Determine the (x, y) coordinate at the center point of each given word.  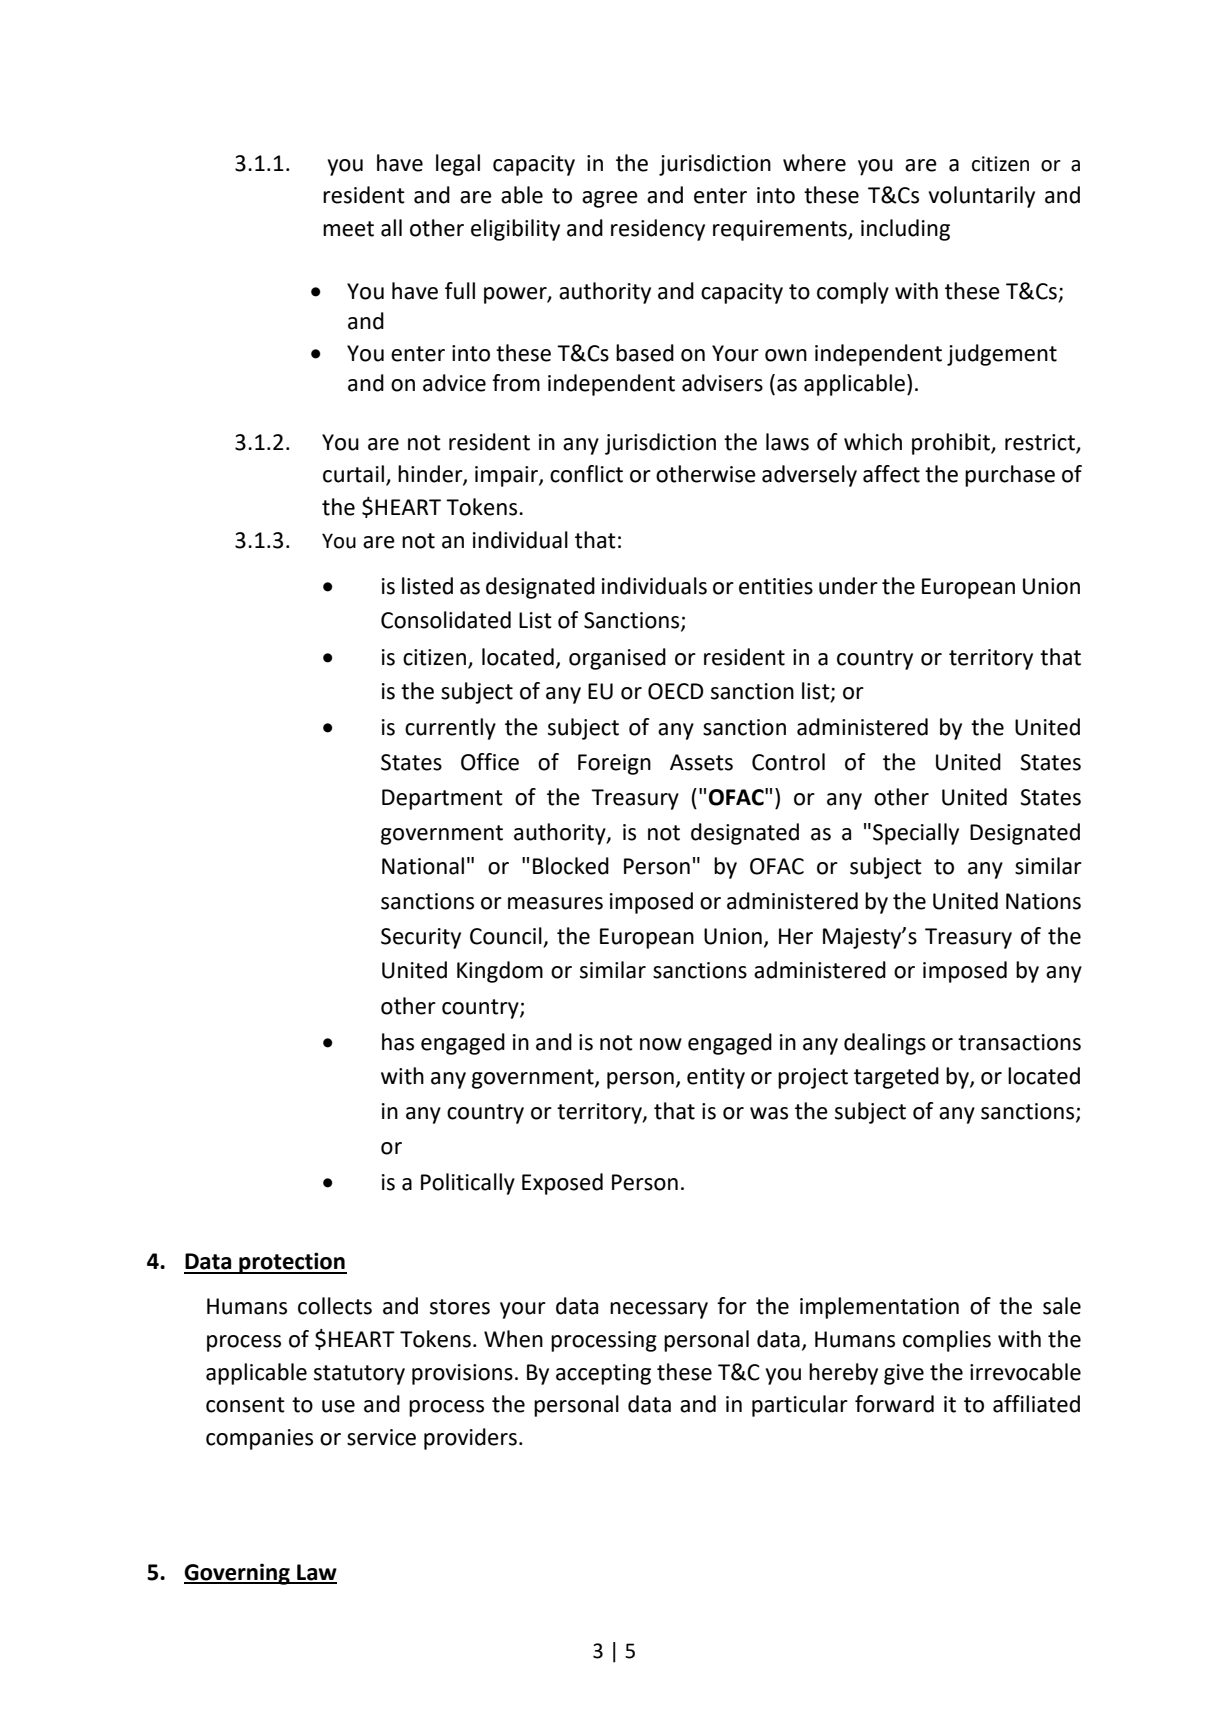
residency (658, 230)
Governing (238, 1574)
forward (894, 1404)
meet (348, 229)
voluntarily (982, 197)
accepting (603, 1374)
